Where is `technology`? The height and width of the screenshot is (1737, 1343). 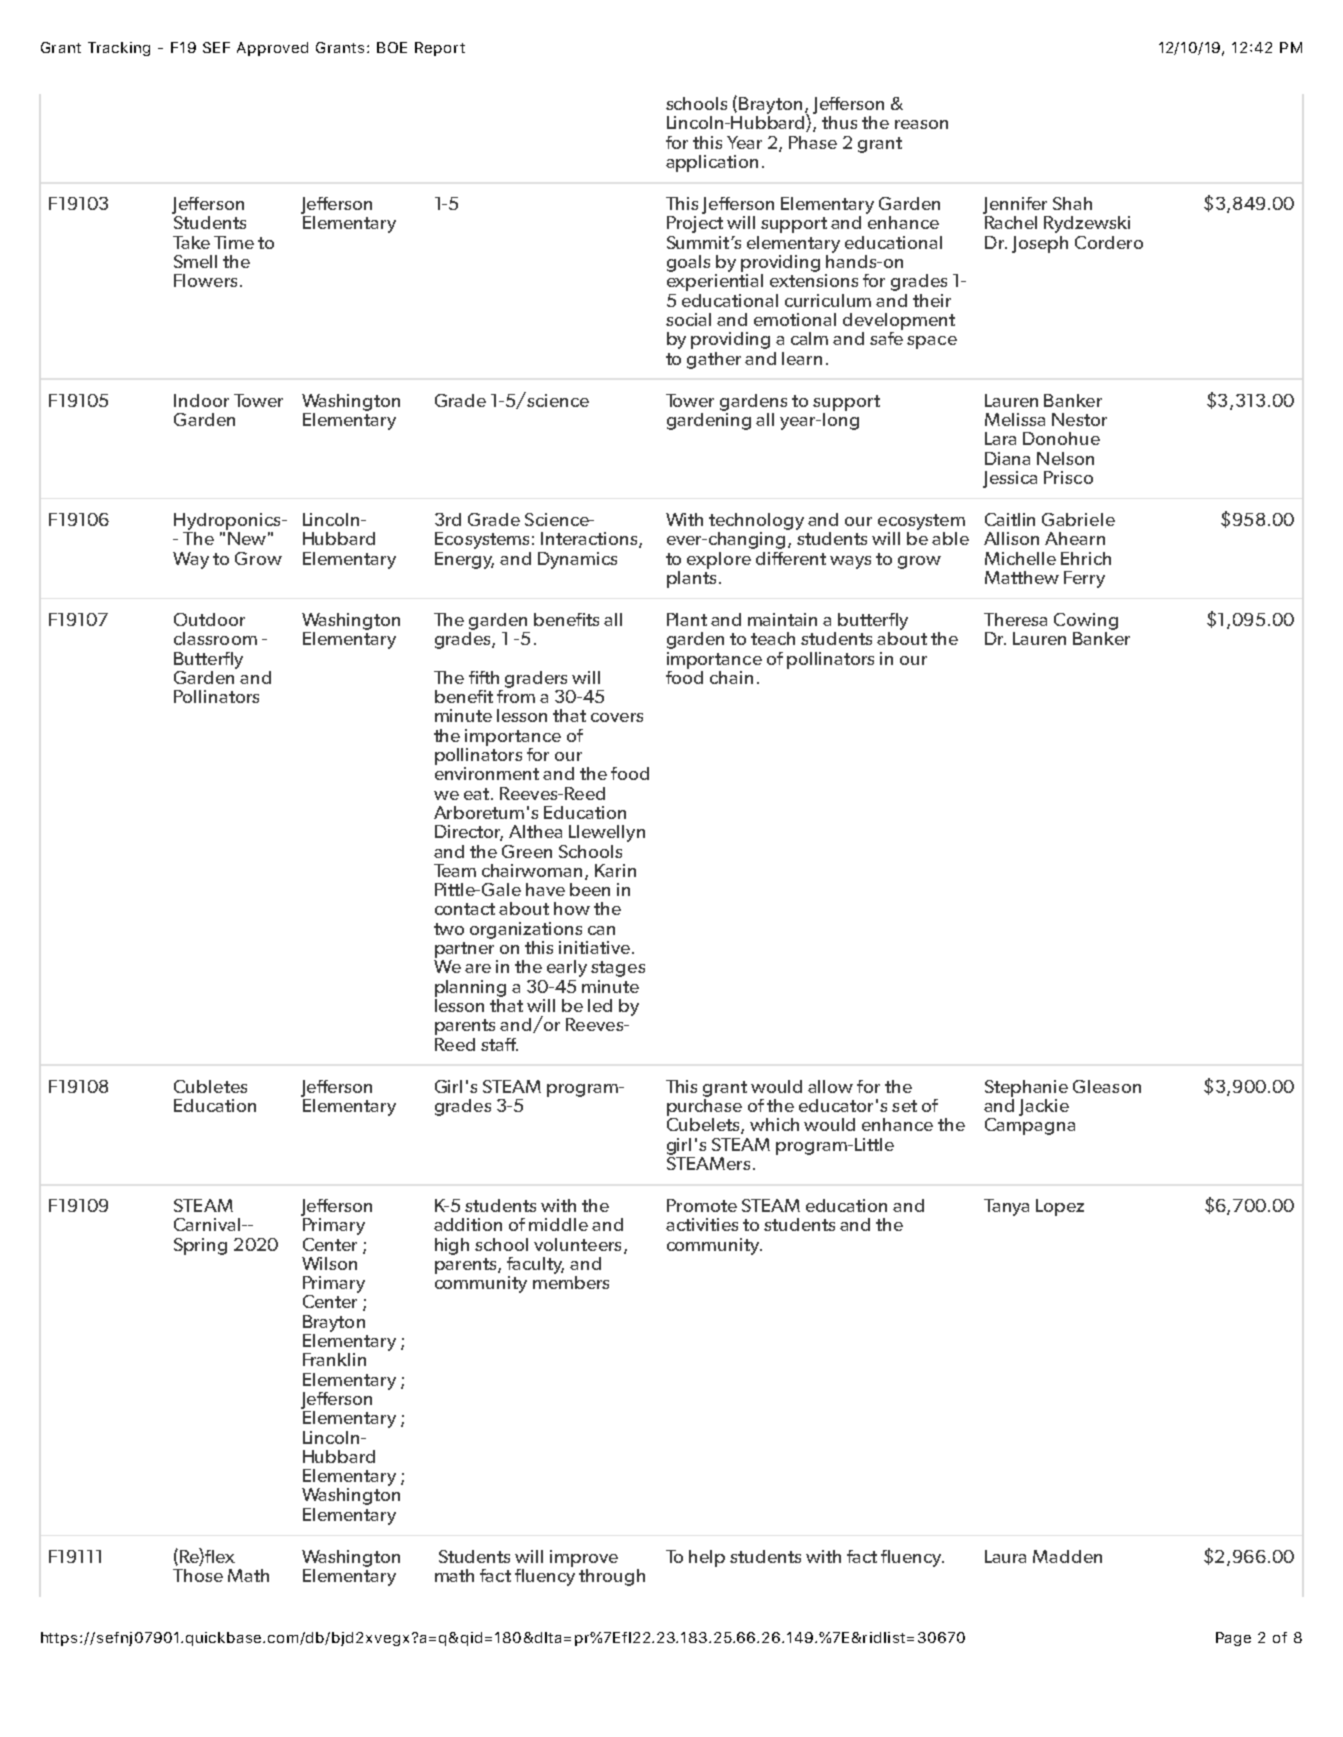 technology is located at coordinates (756, 521).
